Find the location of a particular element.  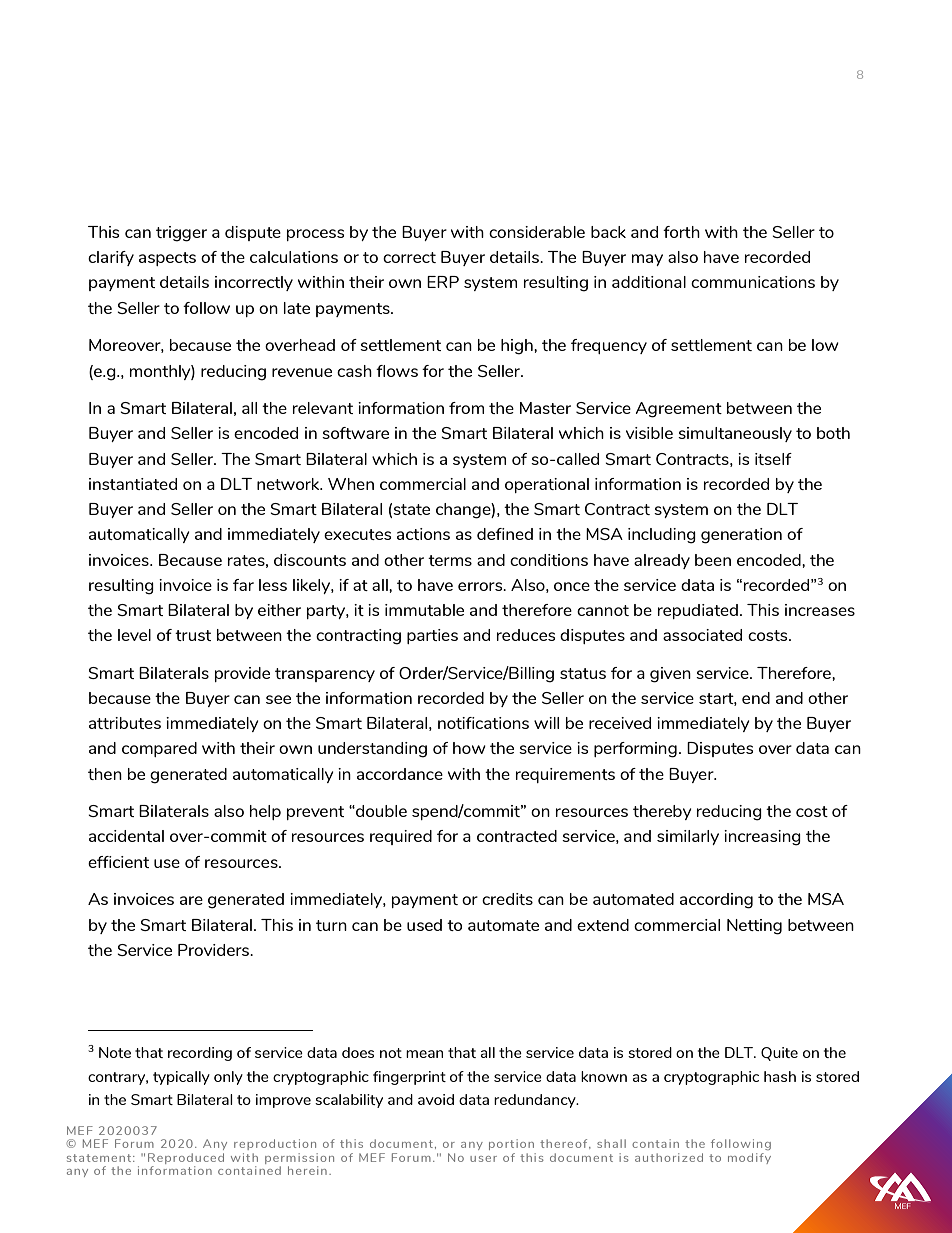

notifications is located at coordinates (483, 723).
